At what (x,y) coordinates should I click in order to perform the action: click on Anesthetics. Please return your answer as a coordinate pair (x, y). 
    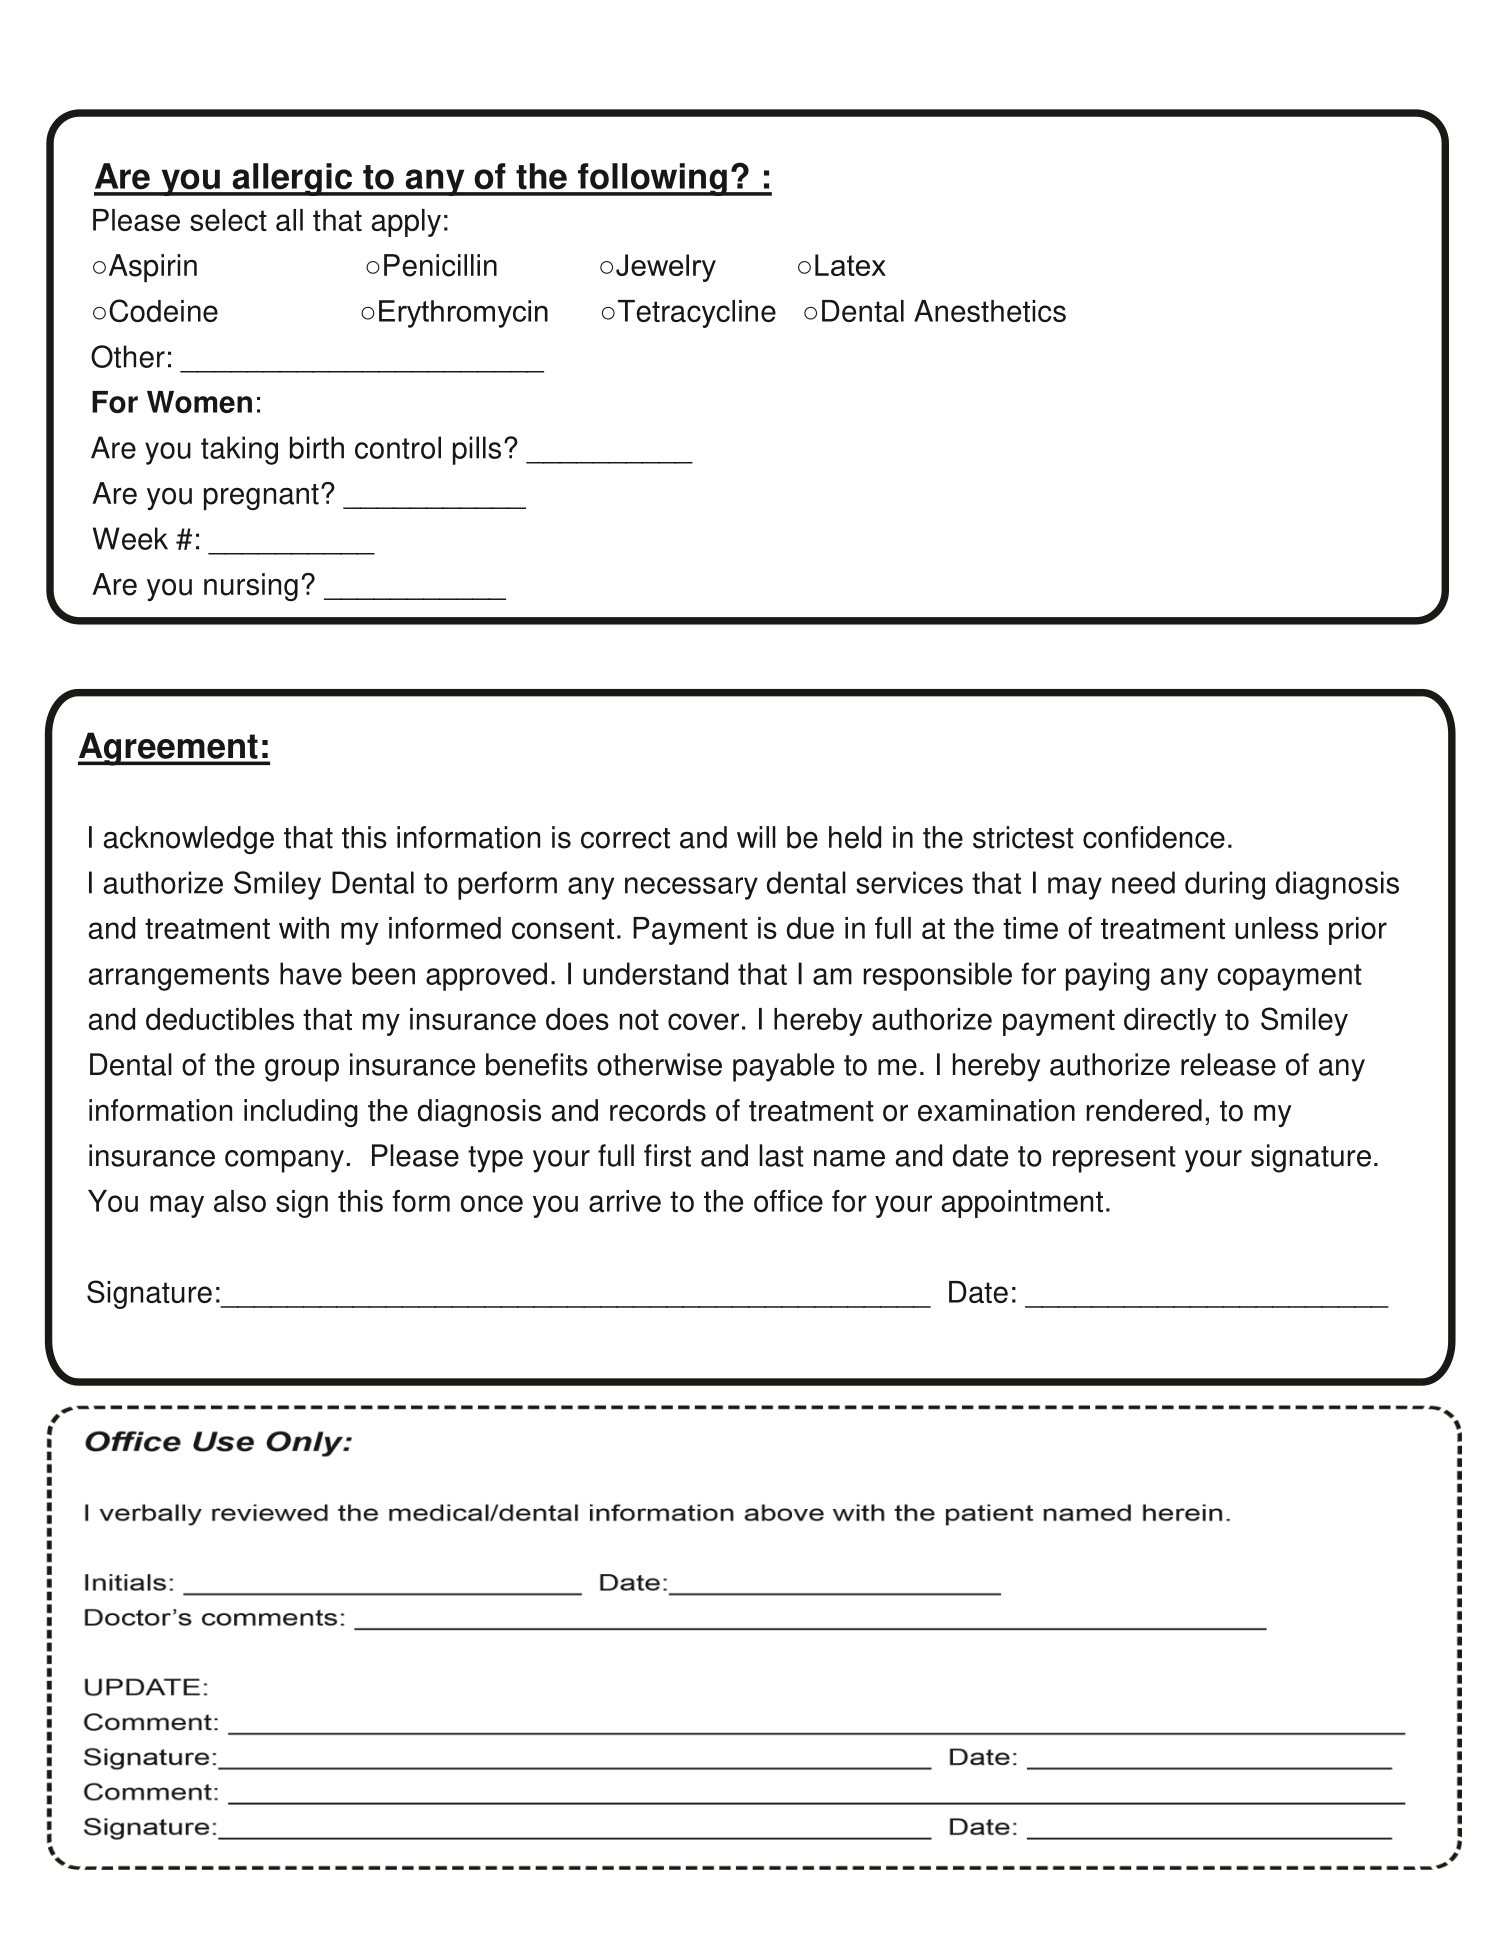
    Looking at the image, I should click on (990, 311).
